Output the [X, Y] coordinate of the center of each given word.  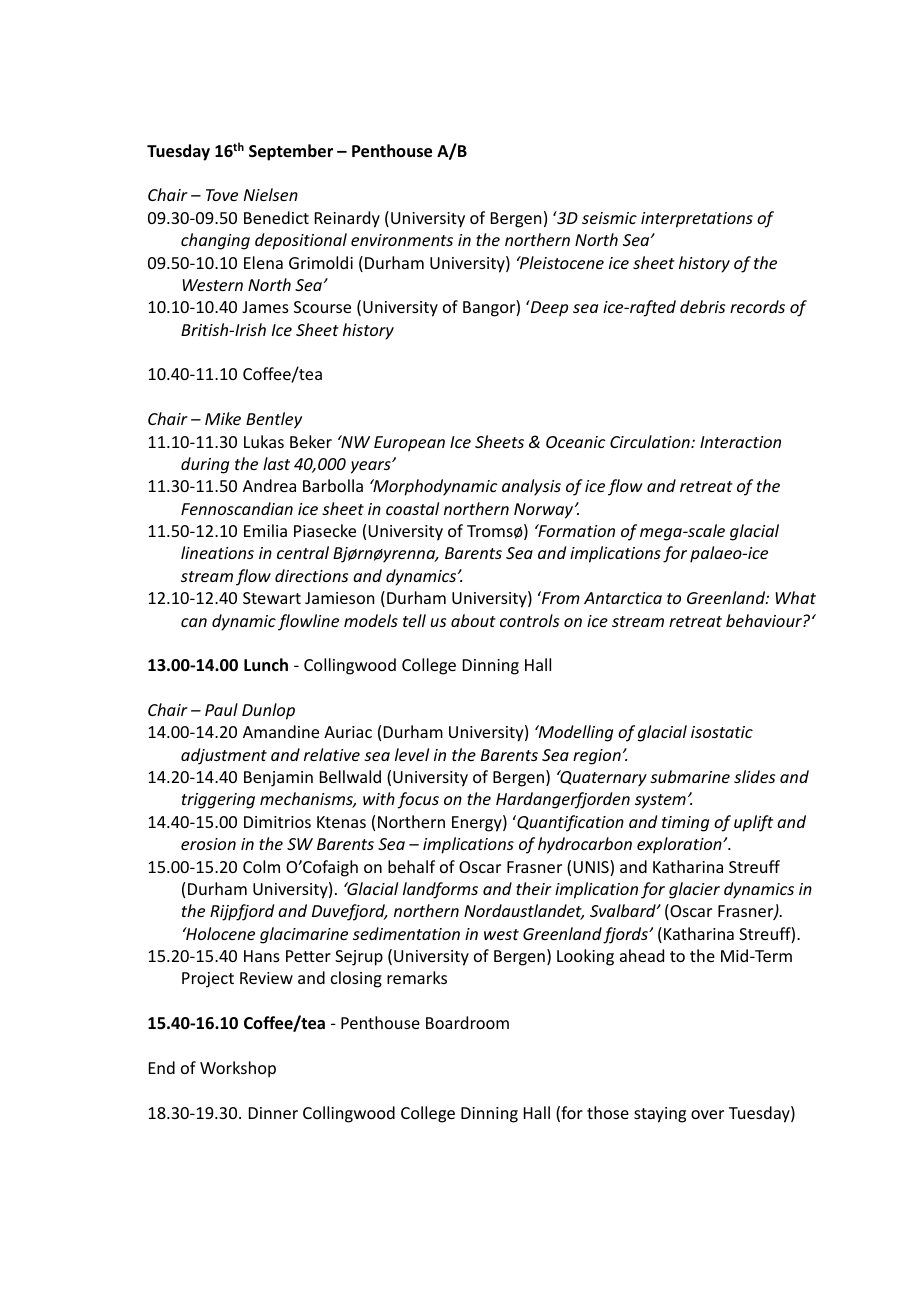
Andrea [269, 485]
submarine [690, 776]
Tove [222, 195]
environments [402, 240]
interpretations [697, 220]
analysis [531, 487]
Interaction [740, 442]
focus [418, 800]
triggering [218, 801]
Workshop [238, 1069]
